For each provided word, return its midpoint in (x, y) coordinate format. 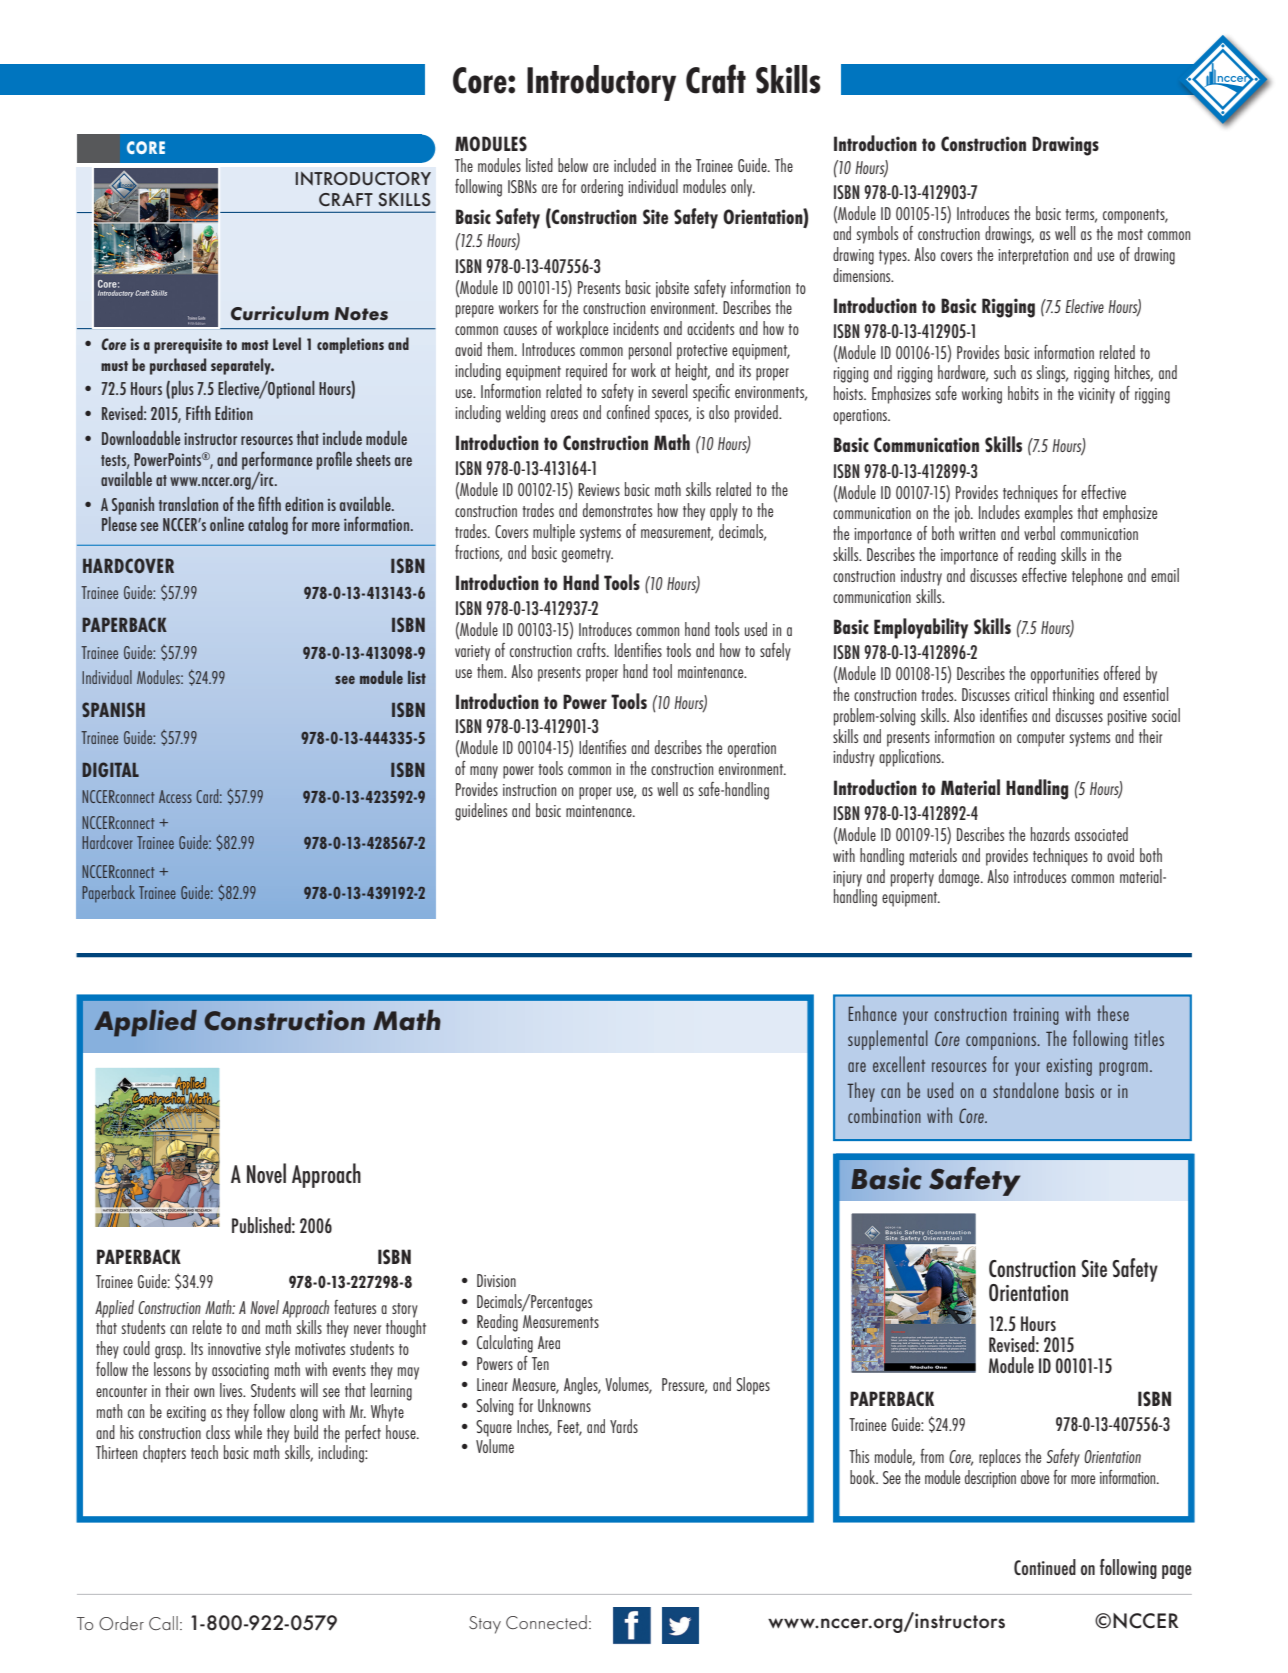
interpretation (1033, 257)
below (573, 165)
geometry (587, 555)
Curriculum (280, 313)
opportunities (1065, 676)
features (355, 1307)
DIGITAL (110, 769)
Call (163, 1623)
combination (884, 1115)
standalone (1026, 1090)
